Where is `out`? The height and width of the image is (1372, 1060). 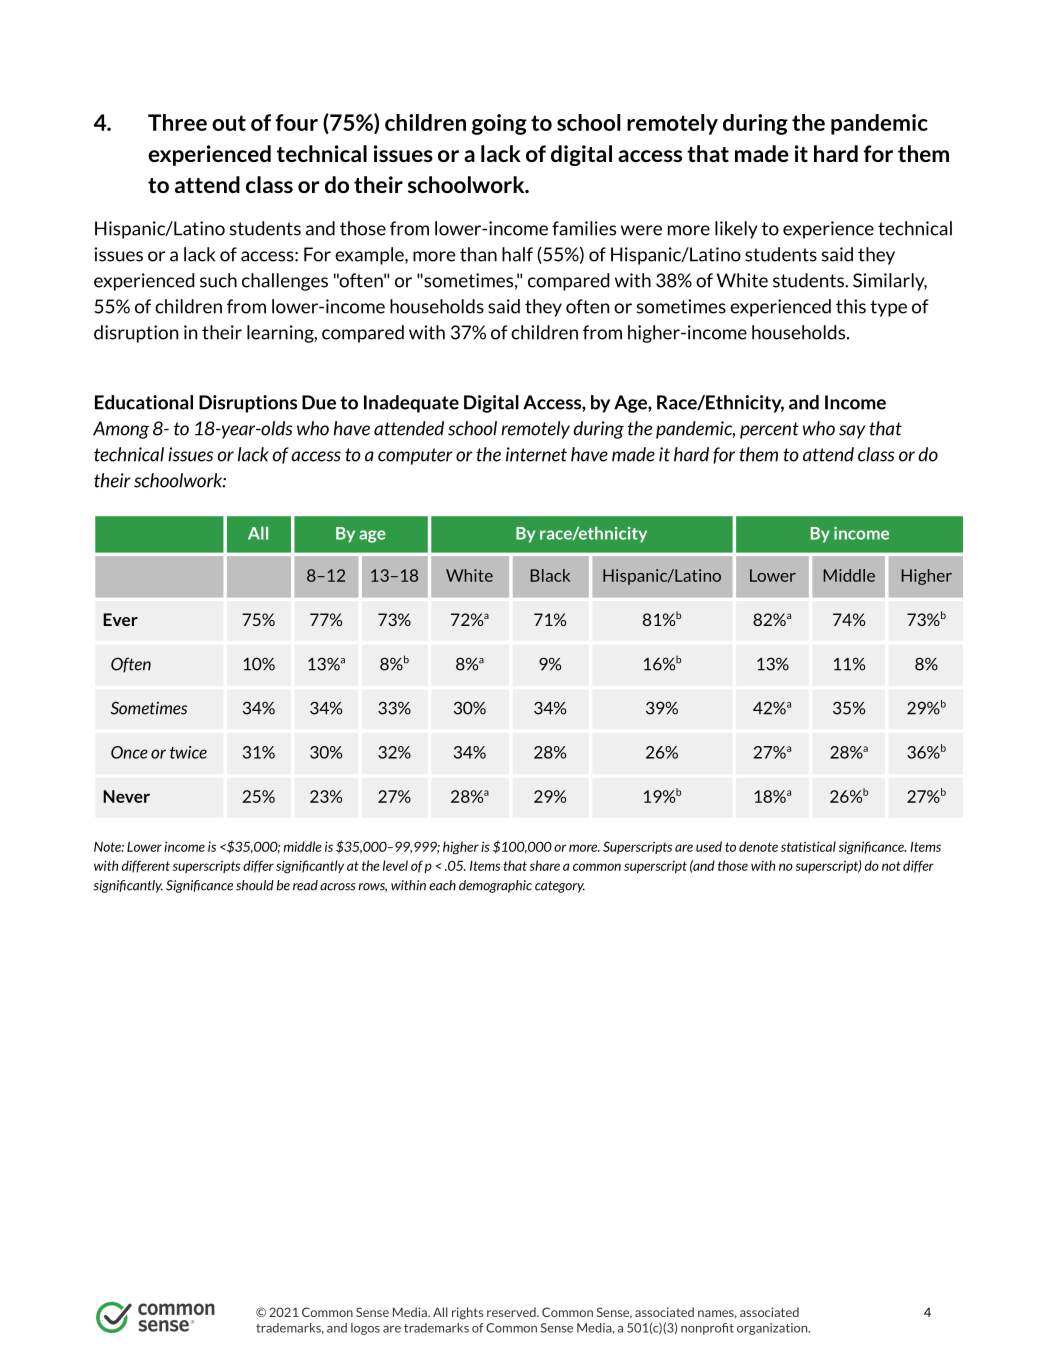 out is located at coordinates (229, 123).
